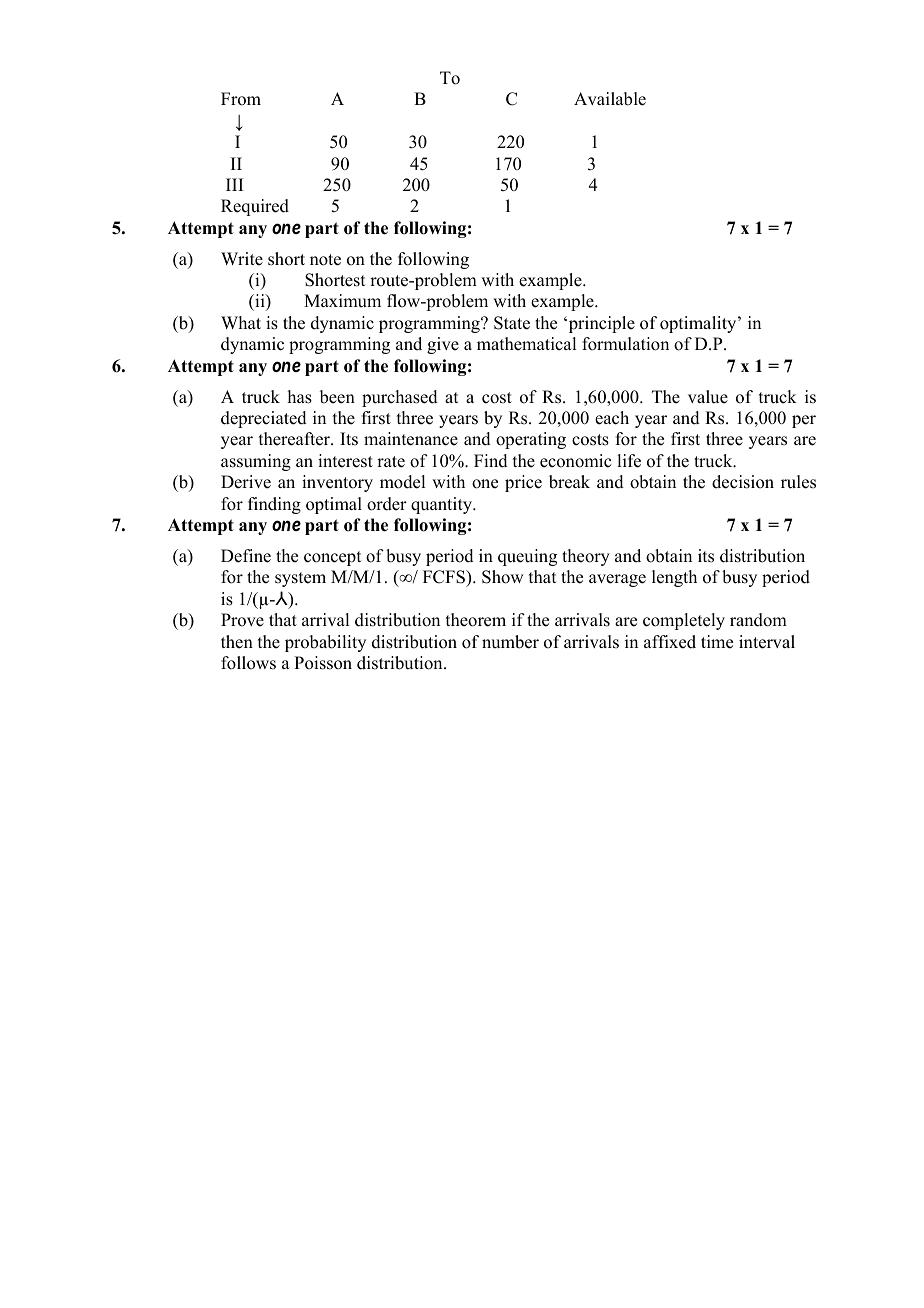 The height and width of the screenshot is (1308, 924). Describe the element at coordinates (708, 397) in the screenshot. I see `value` at that location.
